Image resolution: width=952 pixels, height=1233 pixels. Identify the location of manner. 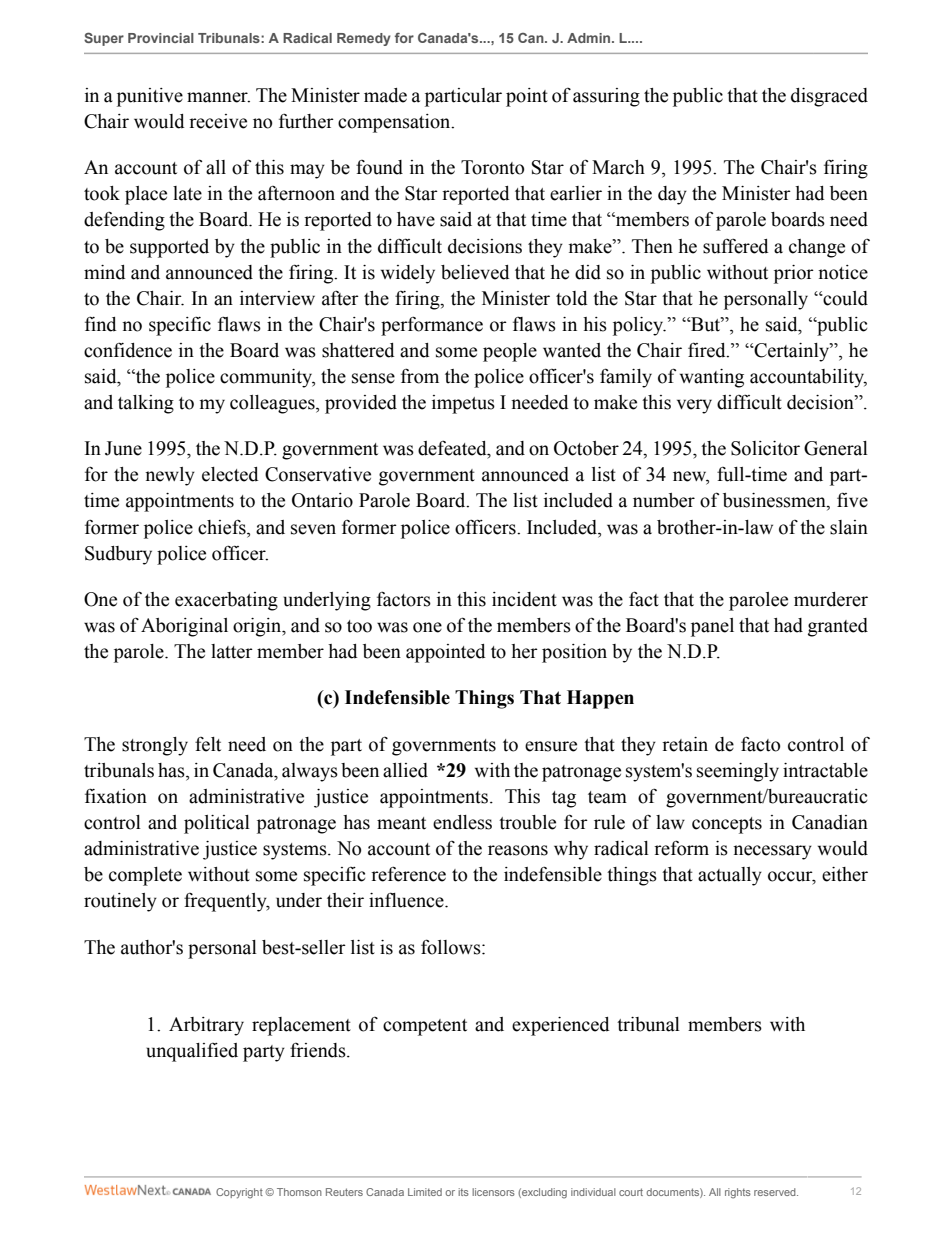
(218, 97).
